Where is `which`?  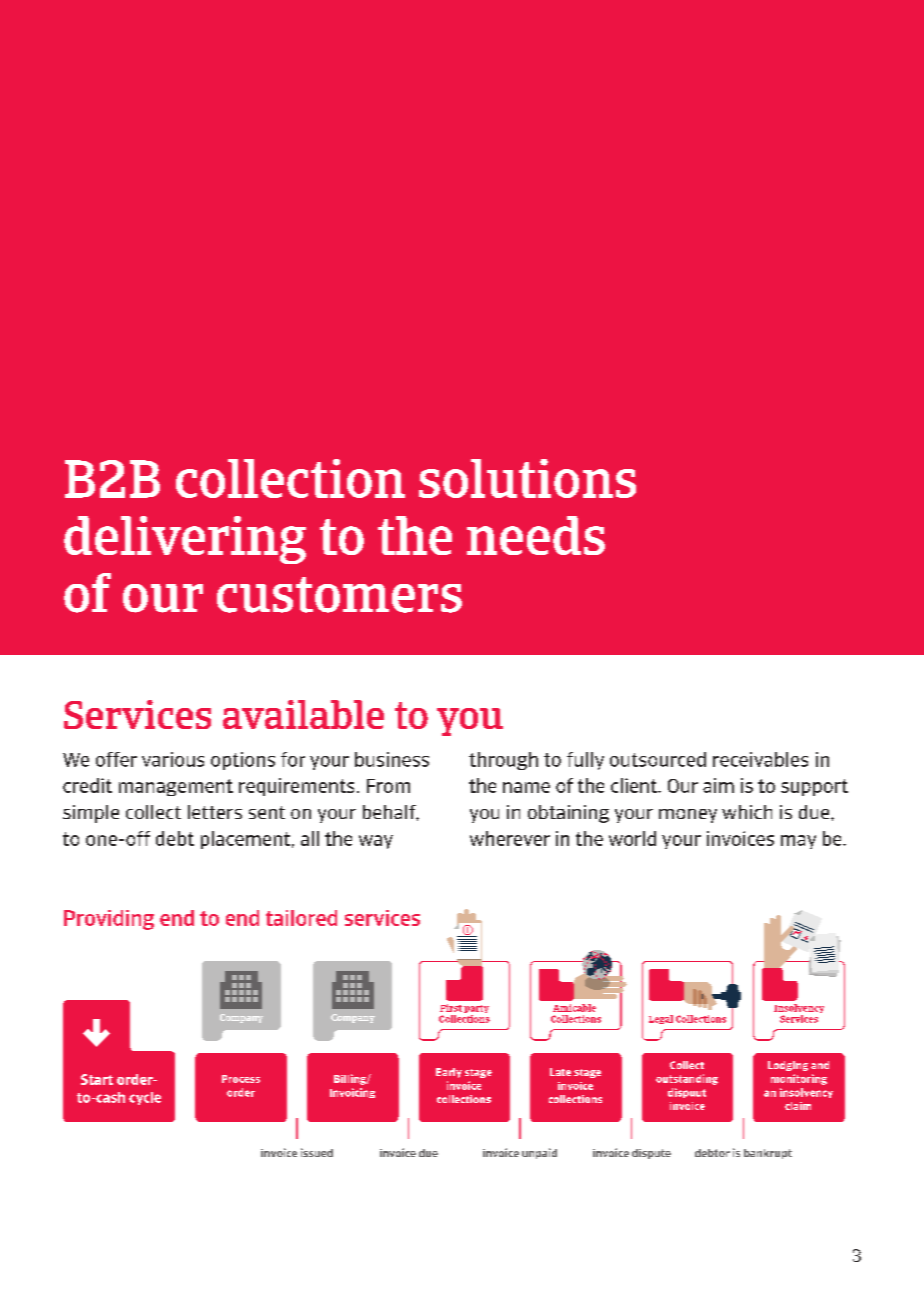
which is located at coordinates (747, 812).
